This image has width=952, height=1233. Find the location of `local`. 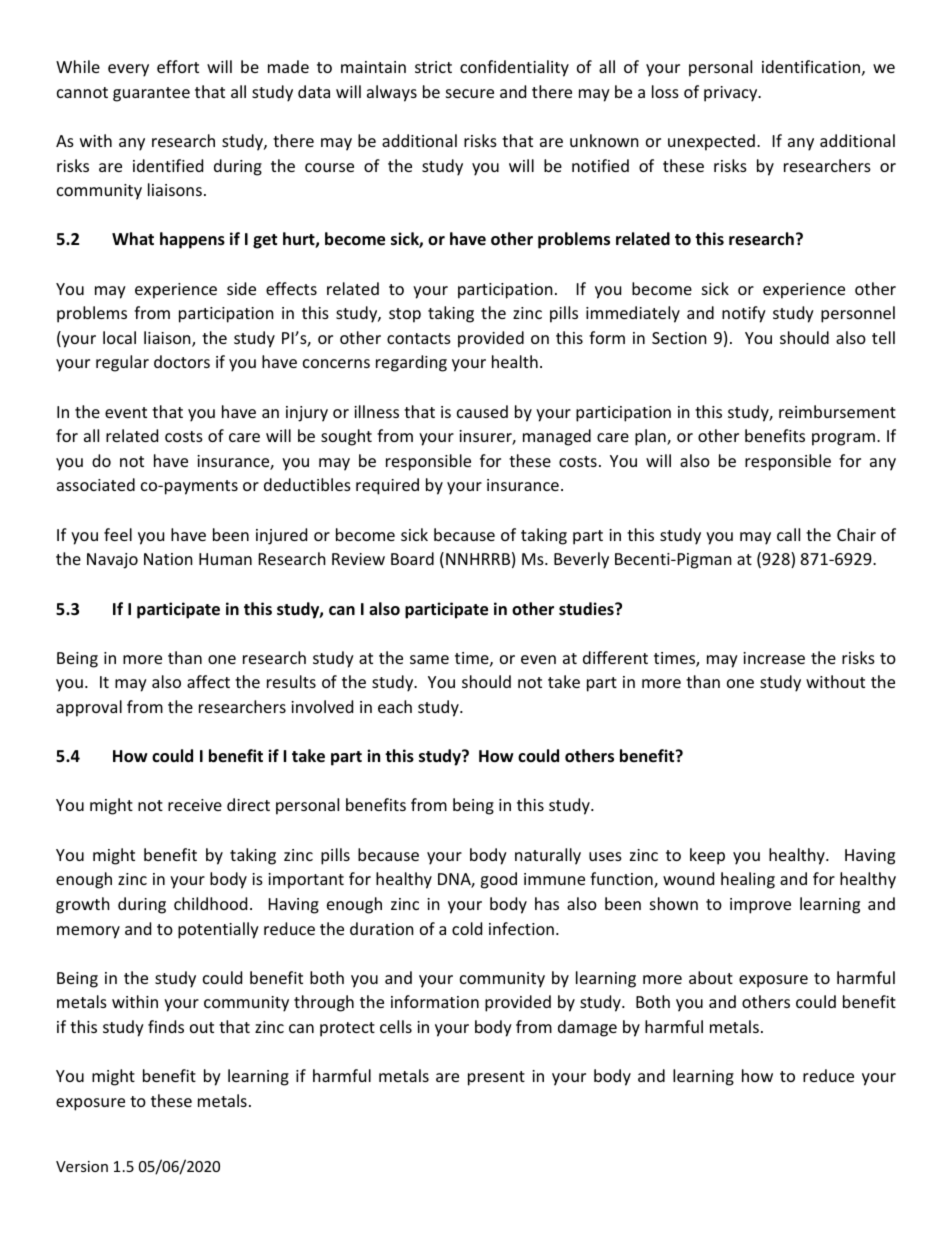

local is located at coordinates (119, 337).
